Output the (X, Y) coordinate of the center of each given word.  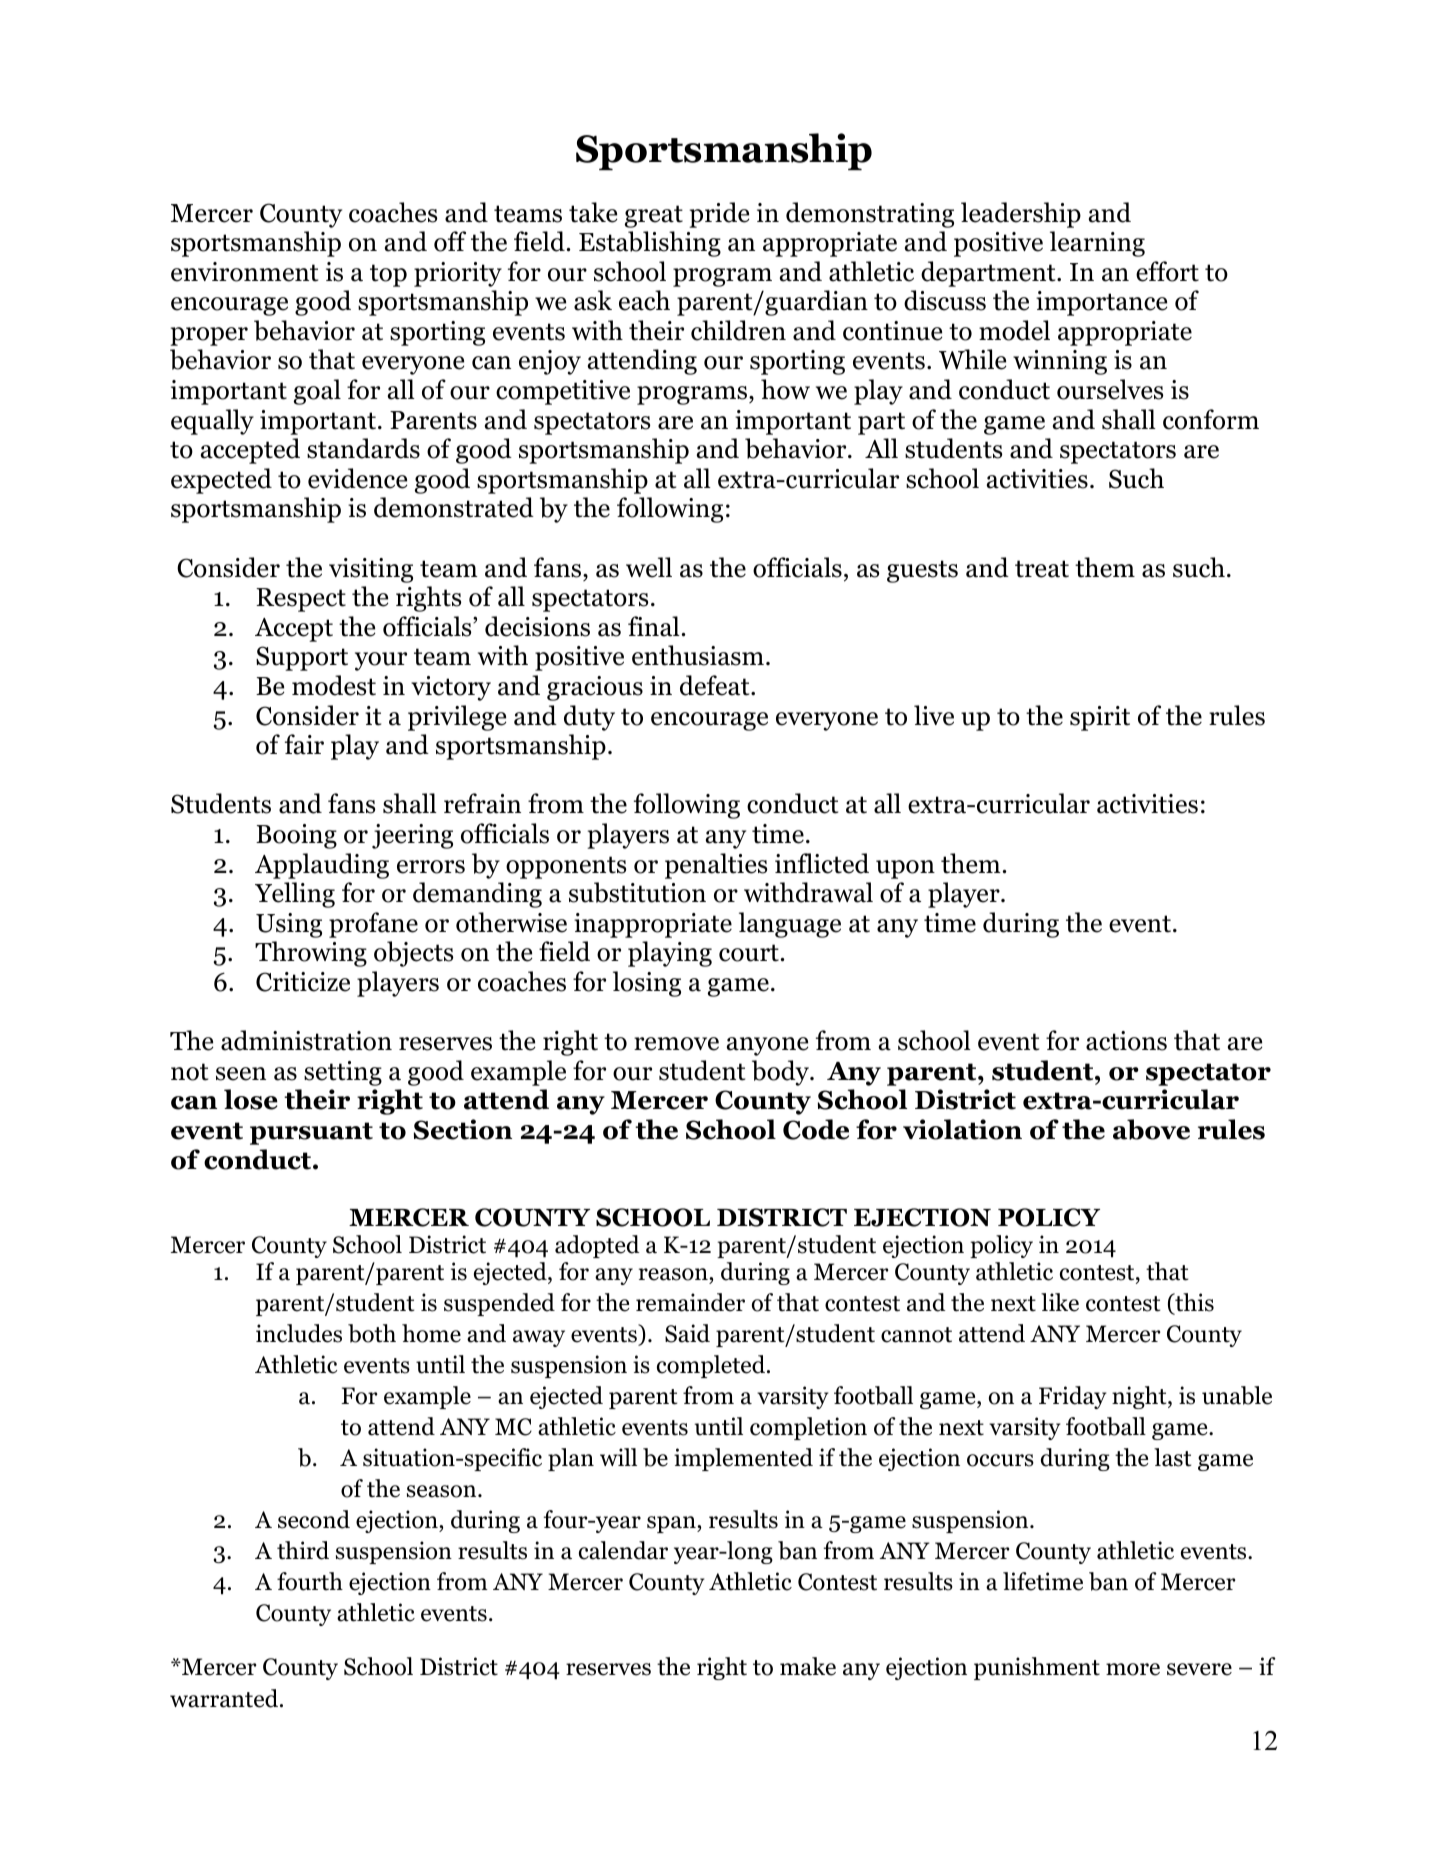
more (1133, 1669)
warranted (225, 1698)
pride (719, 215)
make (808, 1666)
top (388, 275)
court (749, 953)
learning (1097, 244)
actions (1126, 1041)
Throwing (311, 954)
